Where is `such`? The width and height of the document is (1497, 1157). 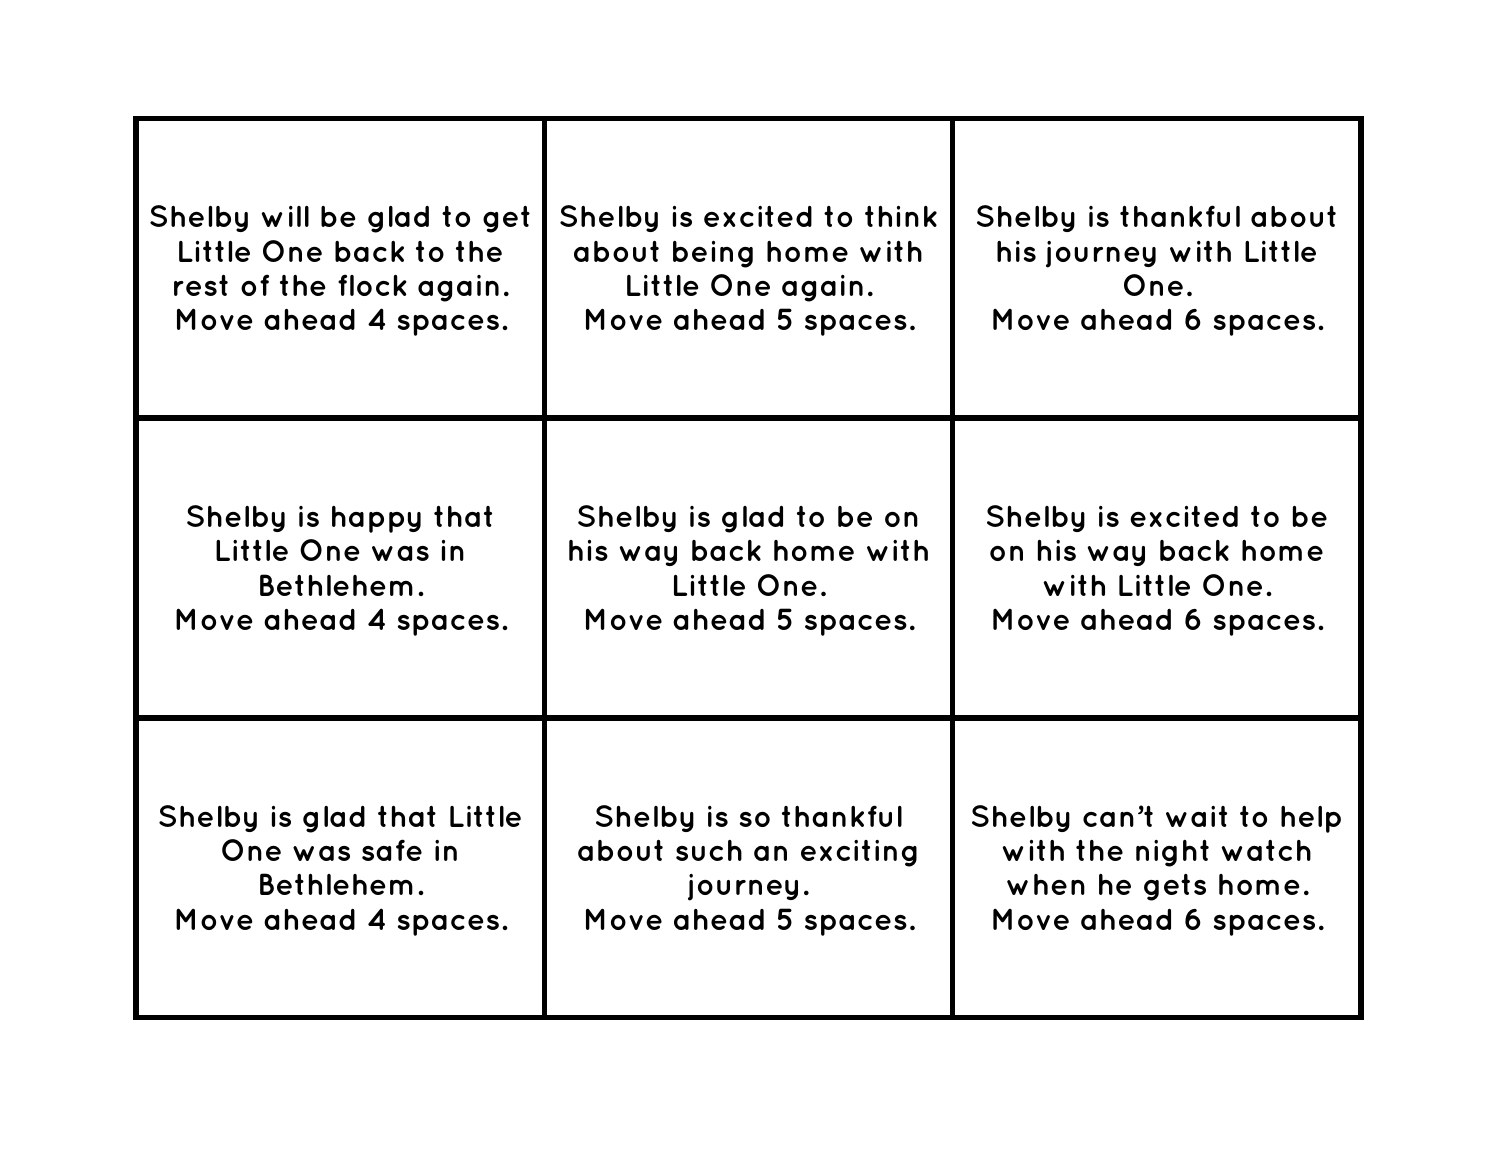 such is located at coordinates (709, 850).
